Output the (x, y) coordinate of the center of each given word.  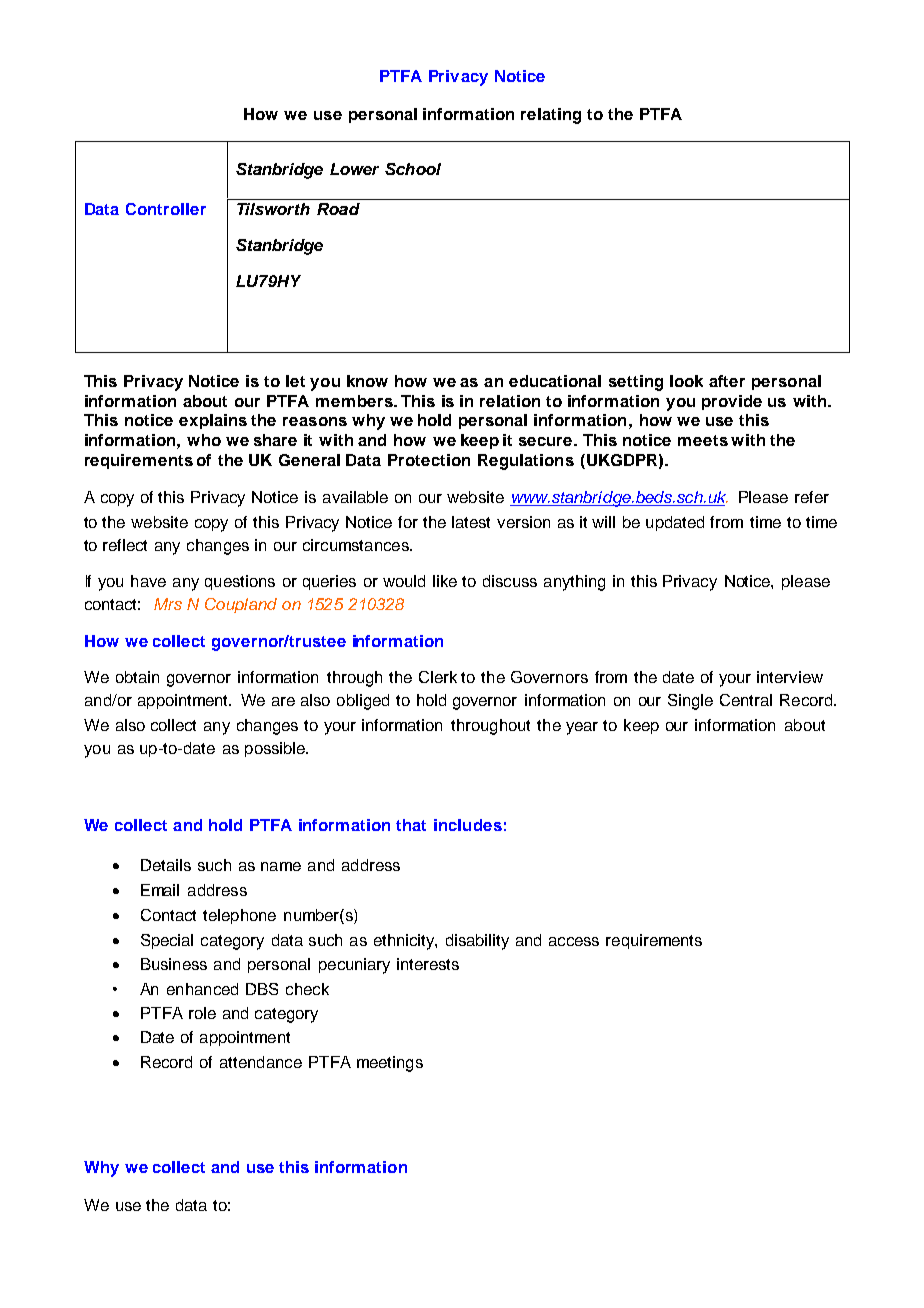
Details (166, 865)
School (413, 169)
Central (746, 700)
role (202, 1013)
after (727, 381)
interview (790, 677)
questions (240, 582)
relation (510, 401)
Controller (166, 209)
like (445, 581)
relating (551, 116)
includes (468, 825)
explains (213, 421)
